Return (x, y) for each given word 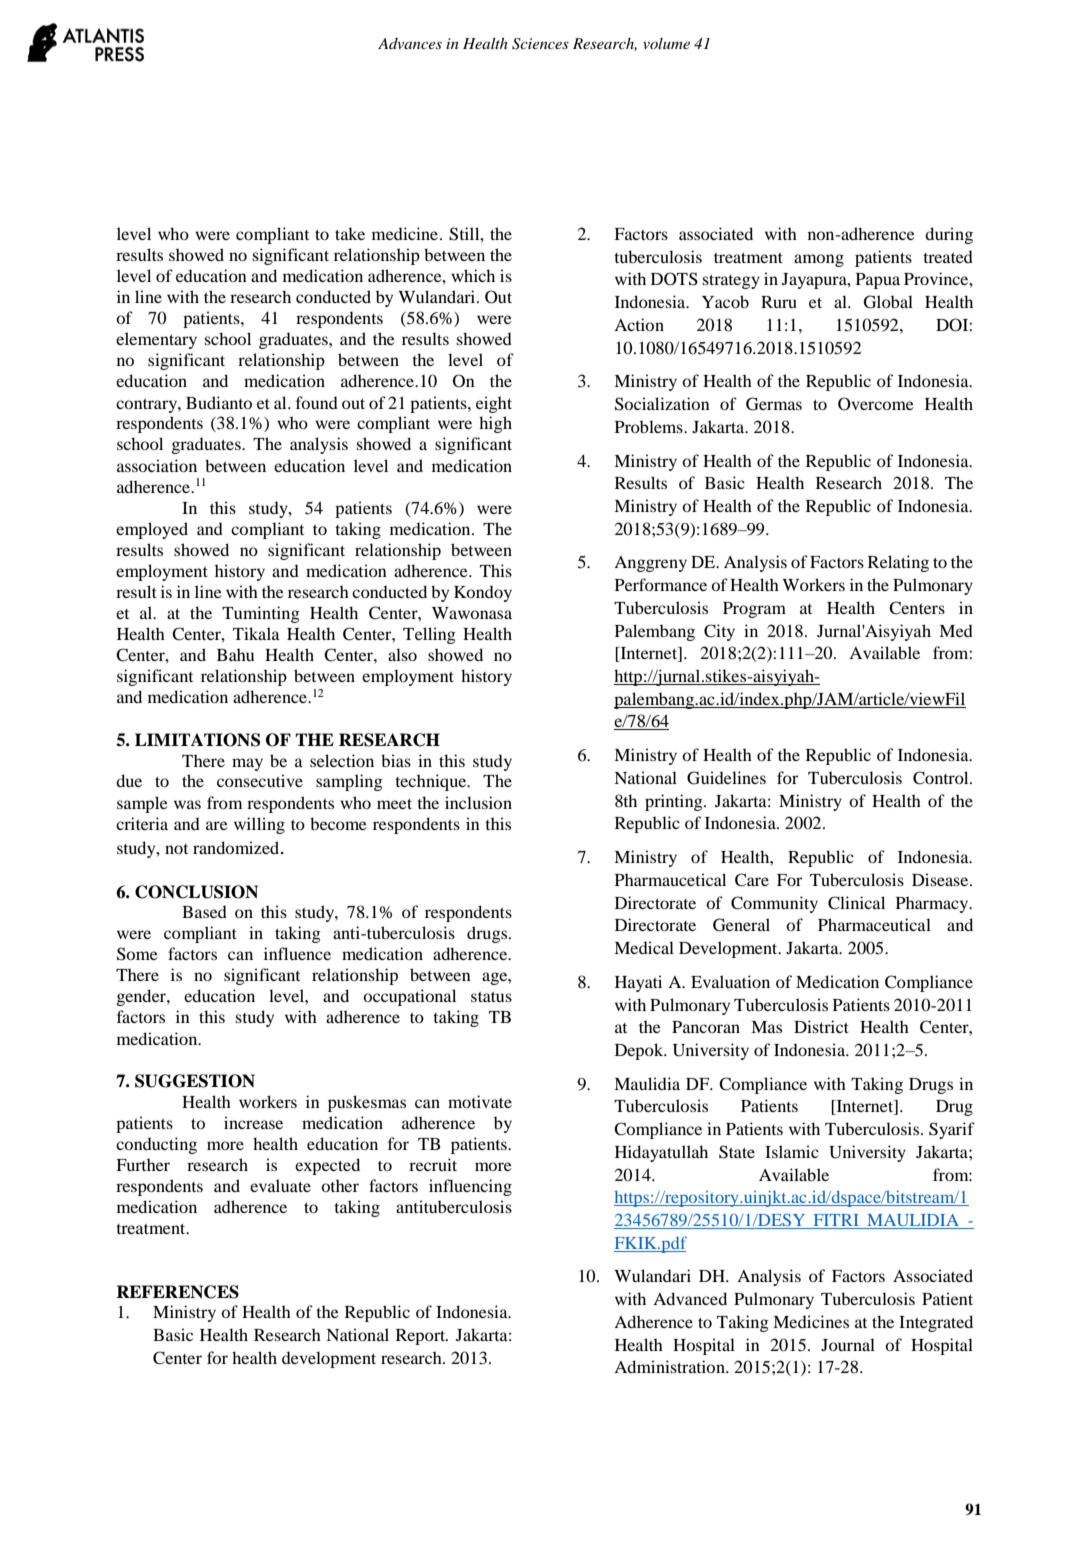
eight (494, 404)
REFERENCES (177, 1292)
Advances (410, 43)
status (491, 997)
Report (422, 1337)
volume (666, 43)
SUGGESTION (195, 1081)
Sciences (540, 44)
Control (942, 778)
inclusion (478, 802)
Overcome (876, 404)
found (317, 402)
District (821, 1026)
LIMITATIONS (197, 740)
